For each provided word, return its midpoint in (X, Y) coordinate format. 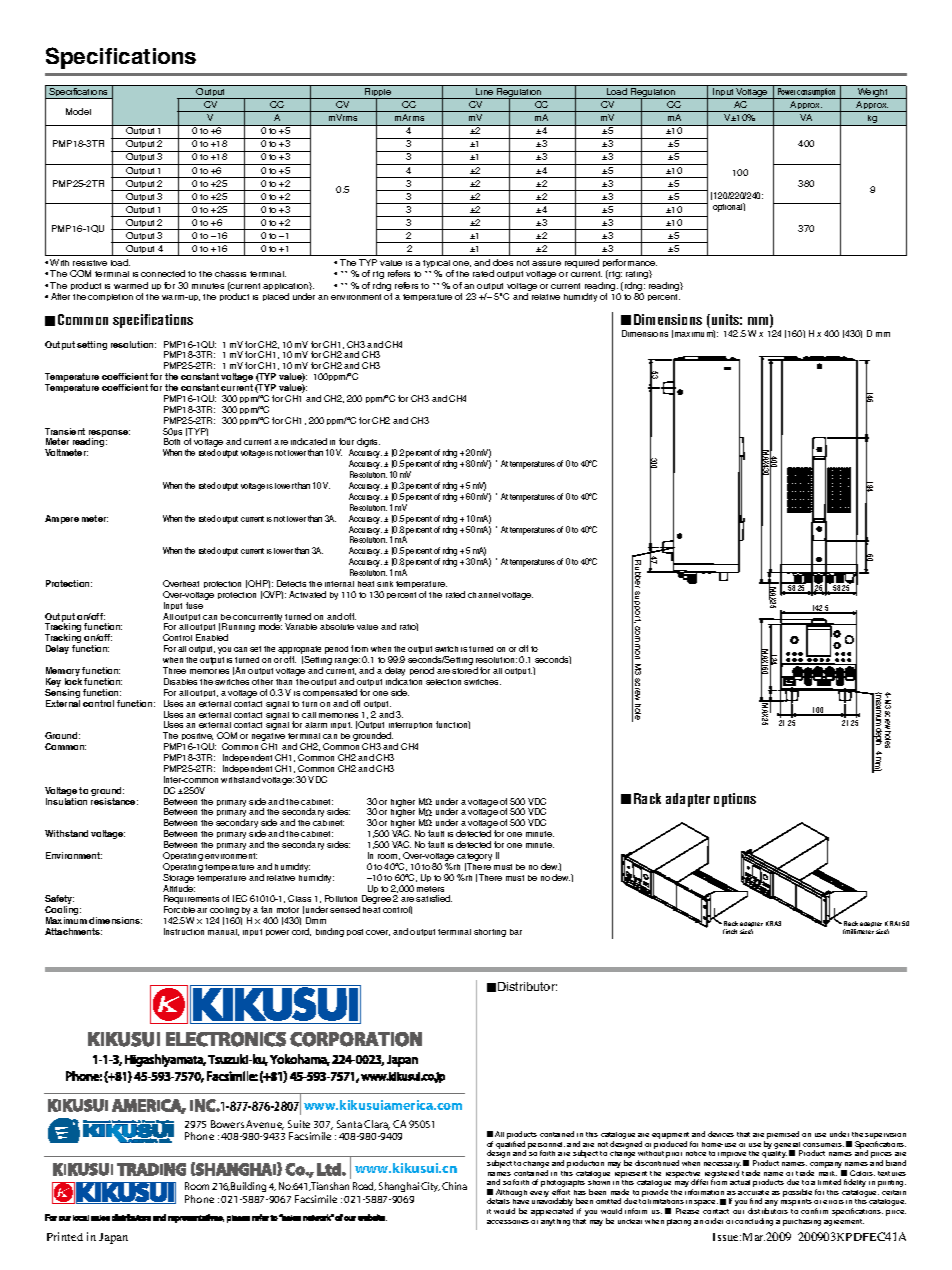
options (735, 800)
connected (163, 273)
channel (484, 595)
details (498, 1201)
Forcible (179, 909)
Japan (113, 1238)
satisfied (434, 898)
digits (368, 442)
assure (546, 263)
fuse (194, 605)
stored (465, 670)
